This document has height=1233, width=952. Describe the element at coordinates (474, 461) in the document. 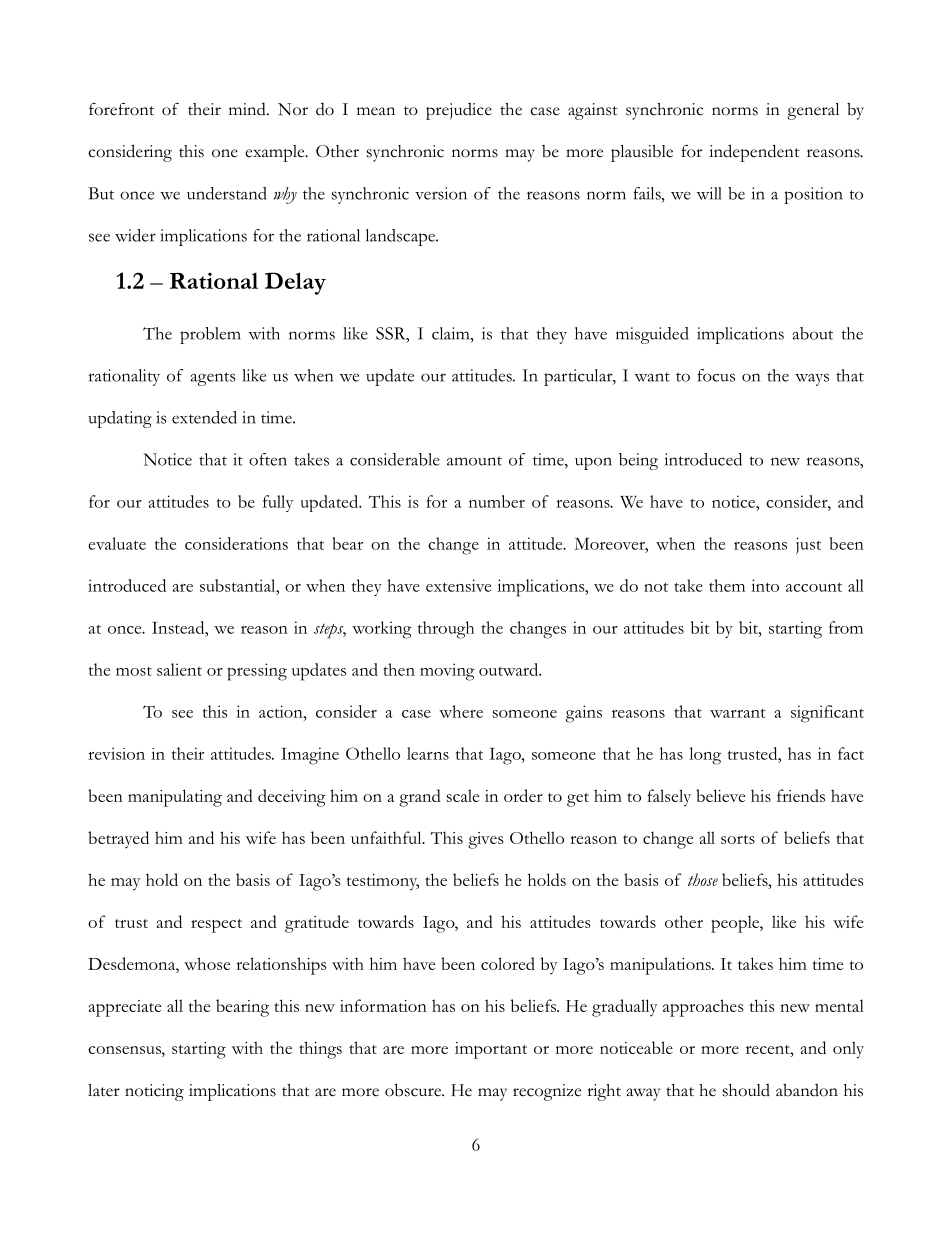

I see `amount` at that location.
